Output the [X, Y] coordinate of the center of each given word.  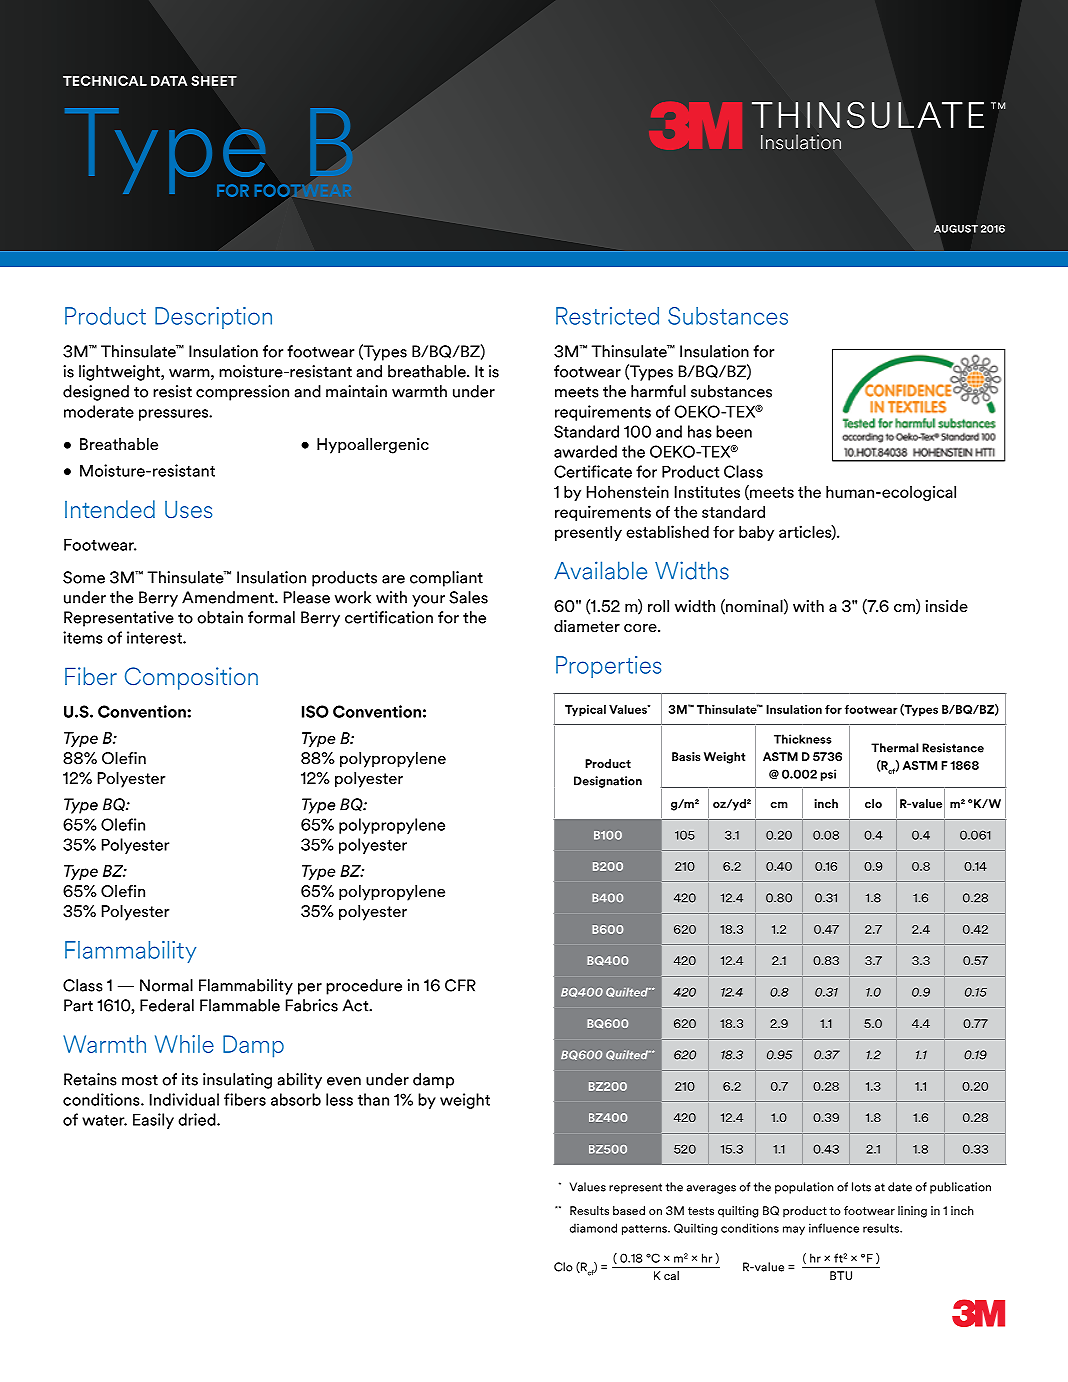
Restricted [607, 316]
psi [828, 775]
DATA [169, 81]
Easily [153, 1121]
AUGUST [956, 229]
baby [756, 533]
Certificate [593, 471]
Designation [608, 782]
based [629, 1210]
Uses [188, 509]
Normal [166, 985]
